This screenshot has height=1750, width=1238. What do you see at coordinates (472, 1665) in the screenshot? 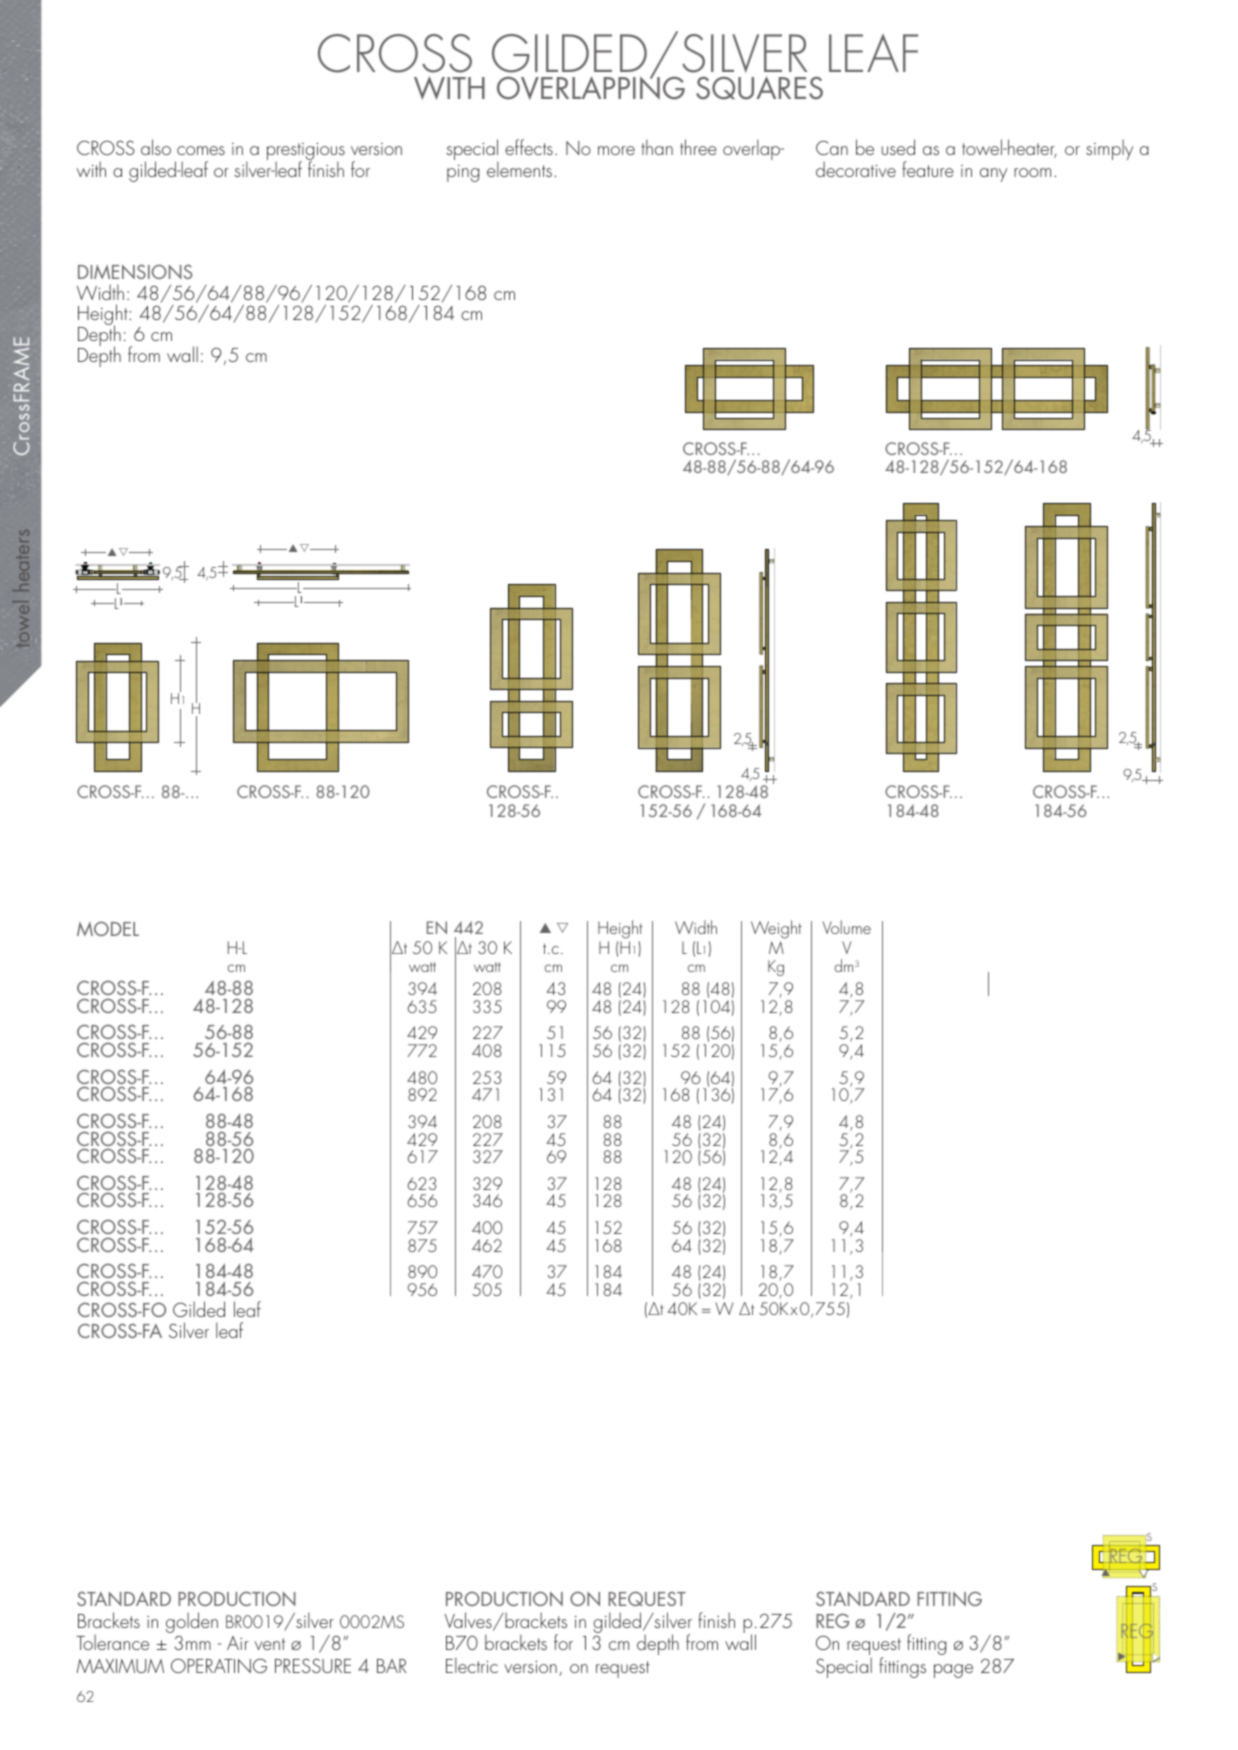
I see `Electric` at bounding box center [472, 1665].
